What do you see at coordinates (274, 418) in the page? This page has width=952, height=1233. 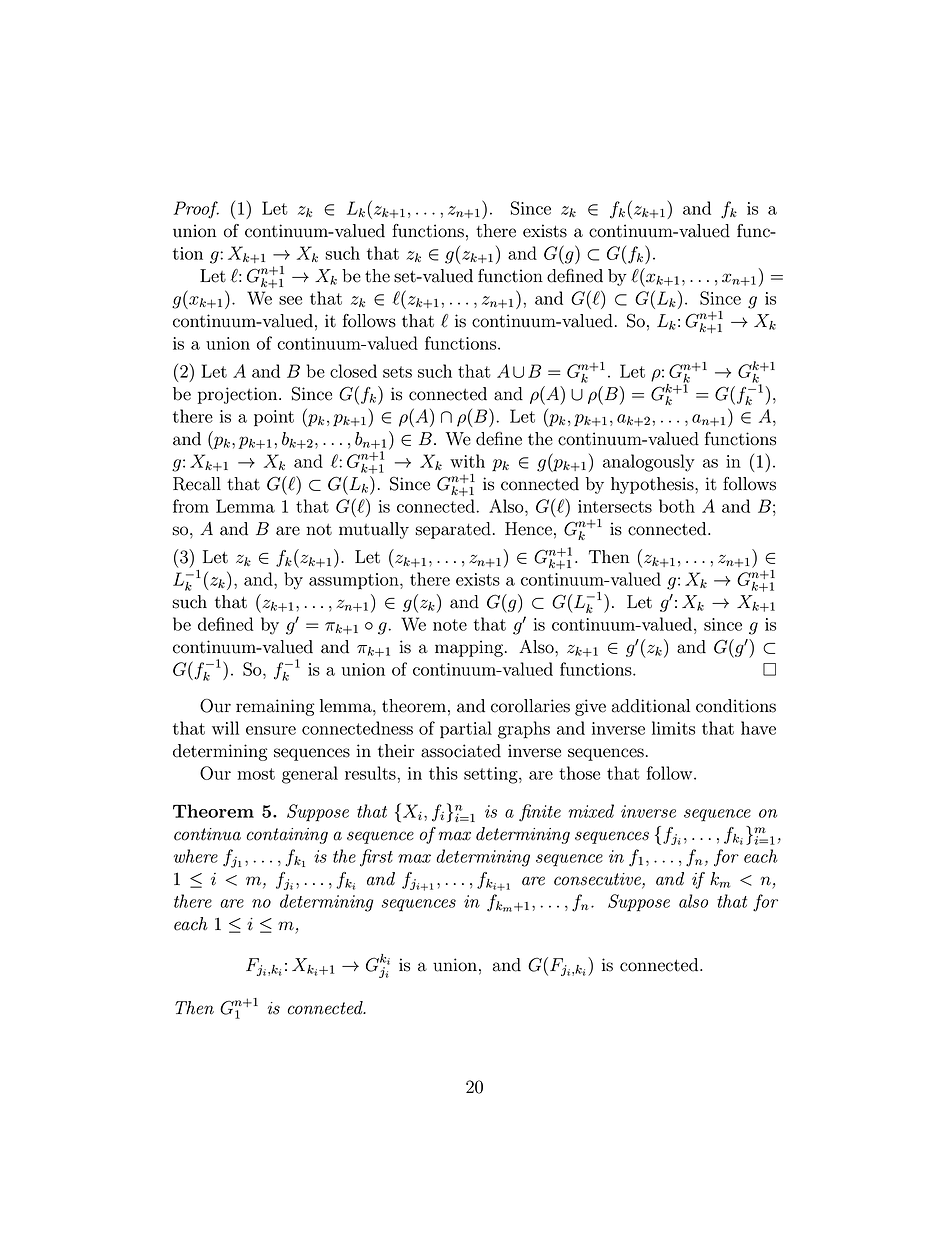 I see `point` at bounding box center [274, 418].
